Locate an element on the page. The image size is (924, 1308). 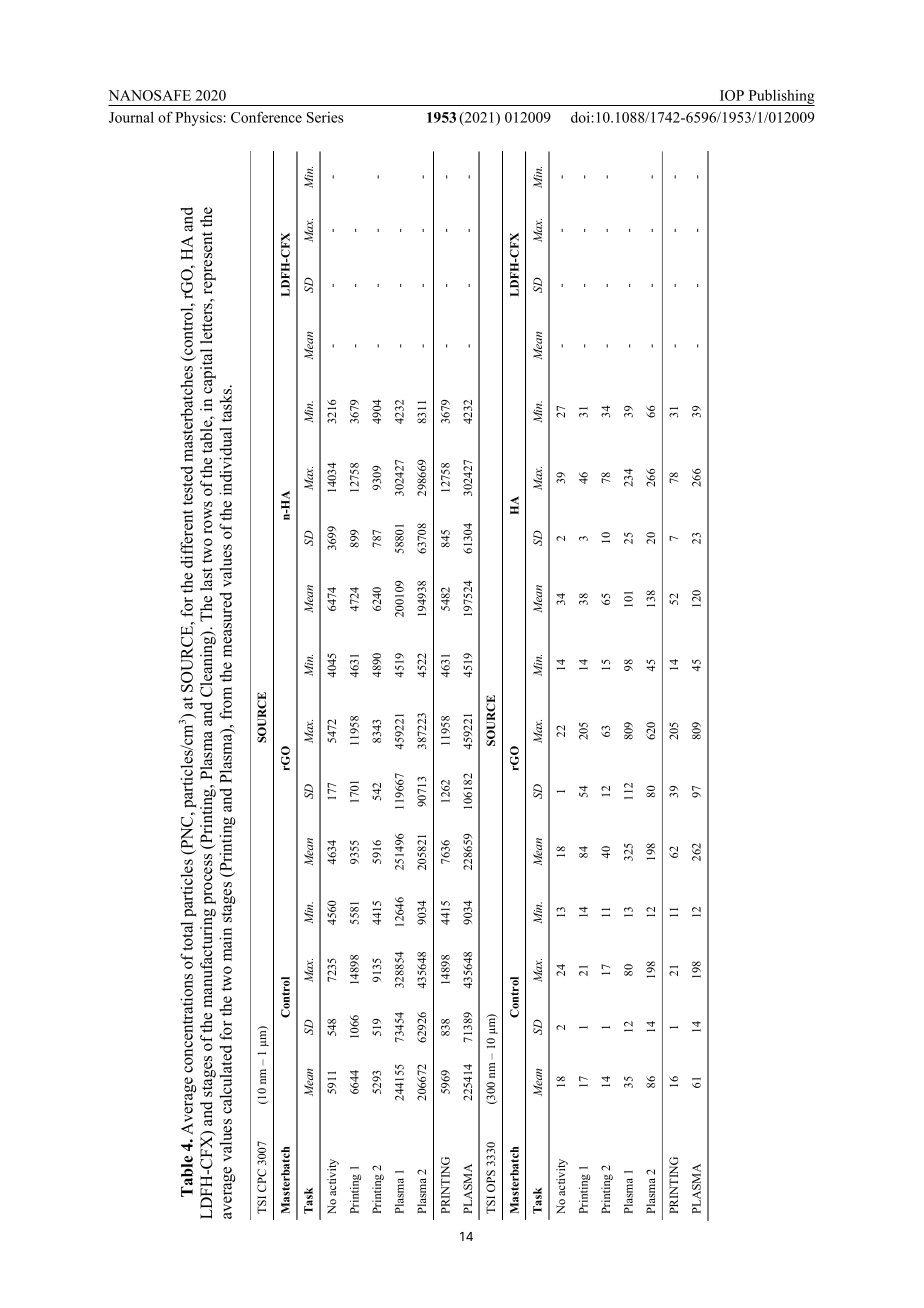
Publishing is located at coordinates (780, 97).
